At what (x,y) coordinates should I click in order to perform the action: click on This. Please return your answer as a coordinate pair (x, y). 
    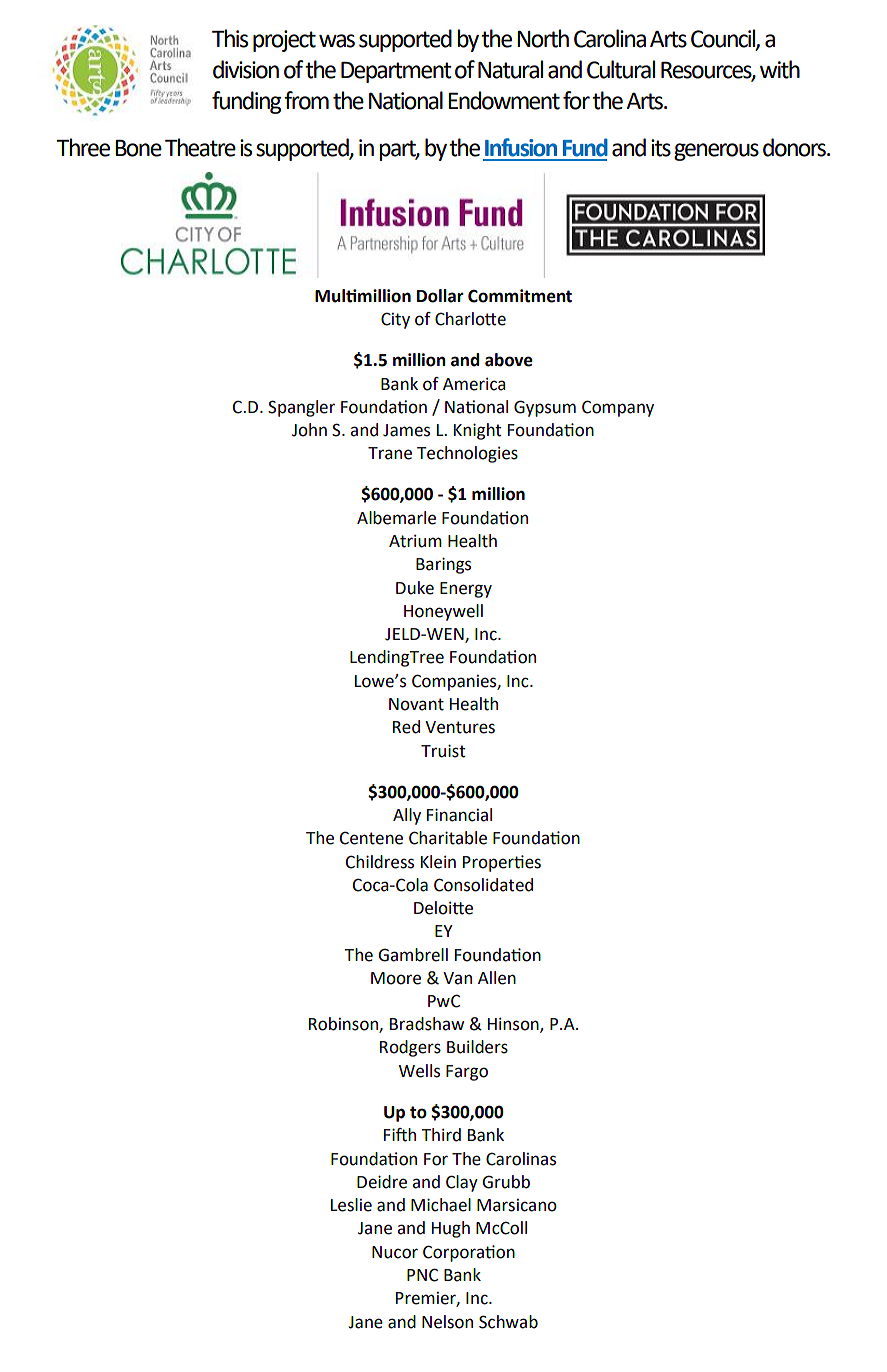
    Looking at the image, I should click on (230, 38).
